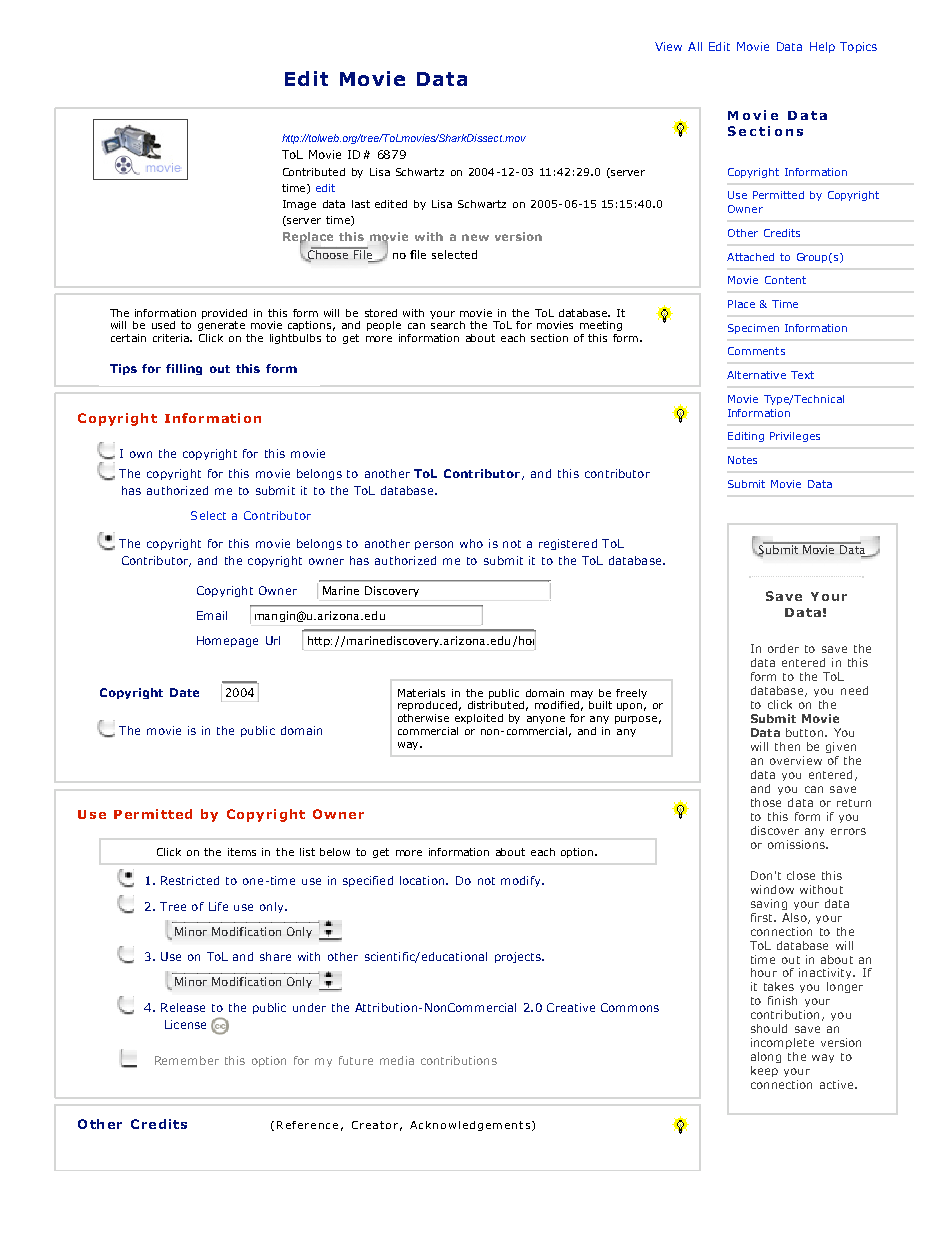  I want to click on License, so click(185, 1024).
